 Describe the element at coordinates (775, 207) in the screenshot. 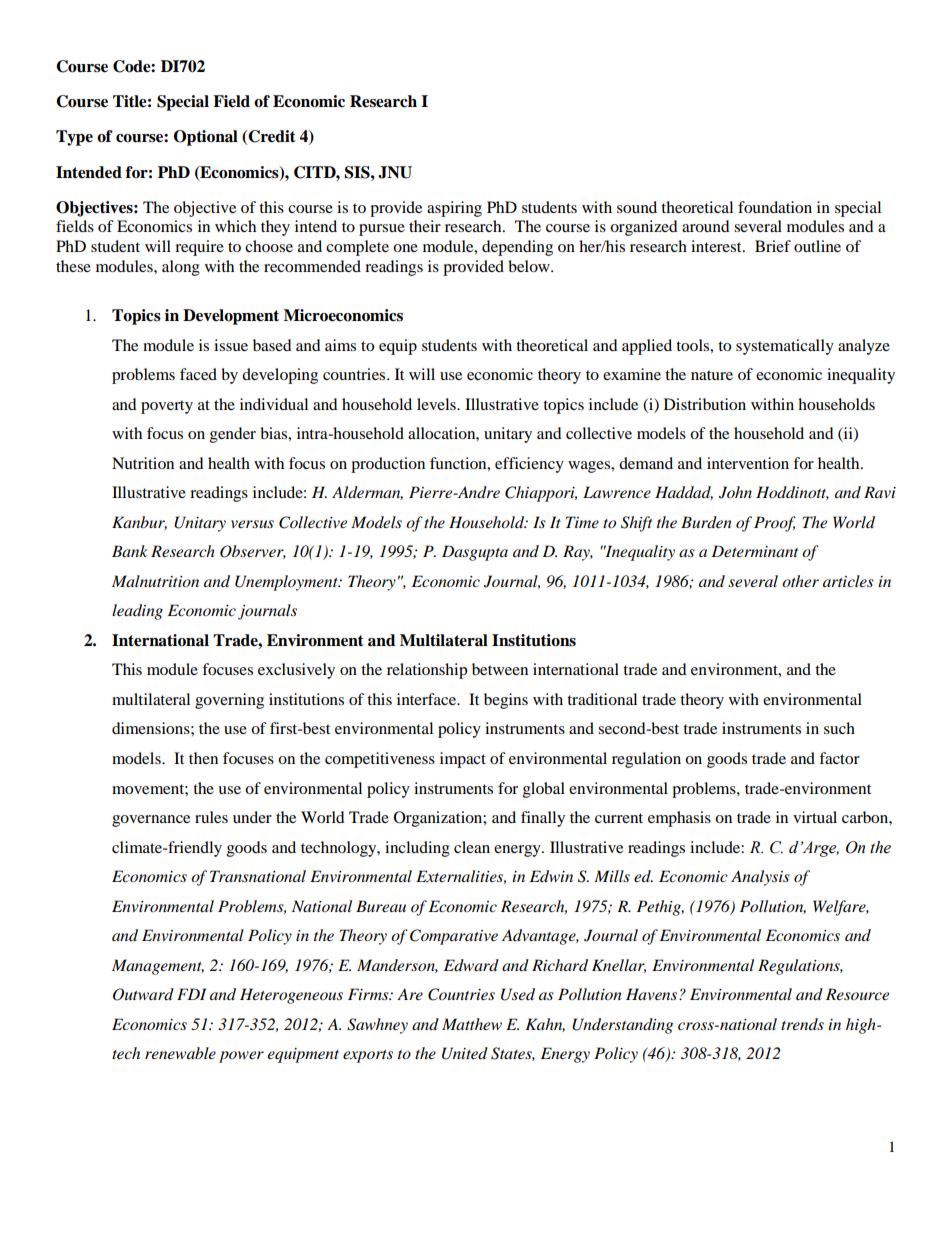

I see `foundation` at that location.
